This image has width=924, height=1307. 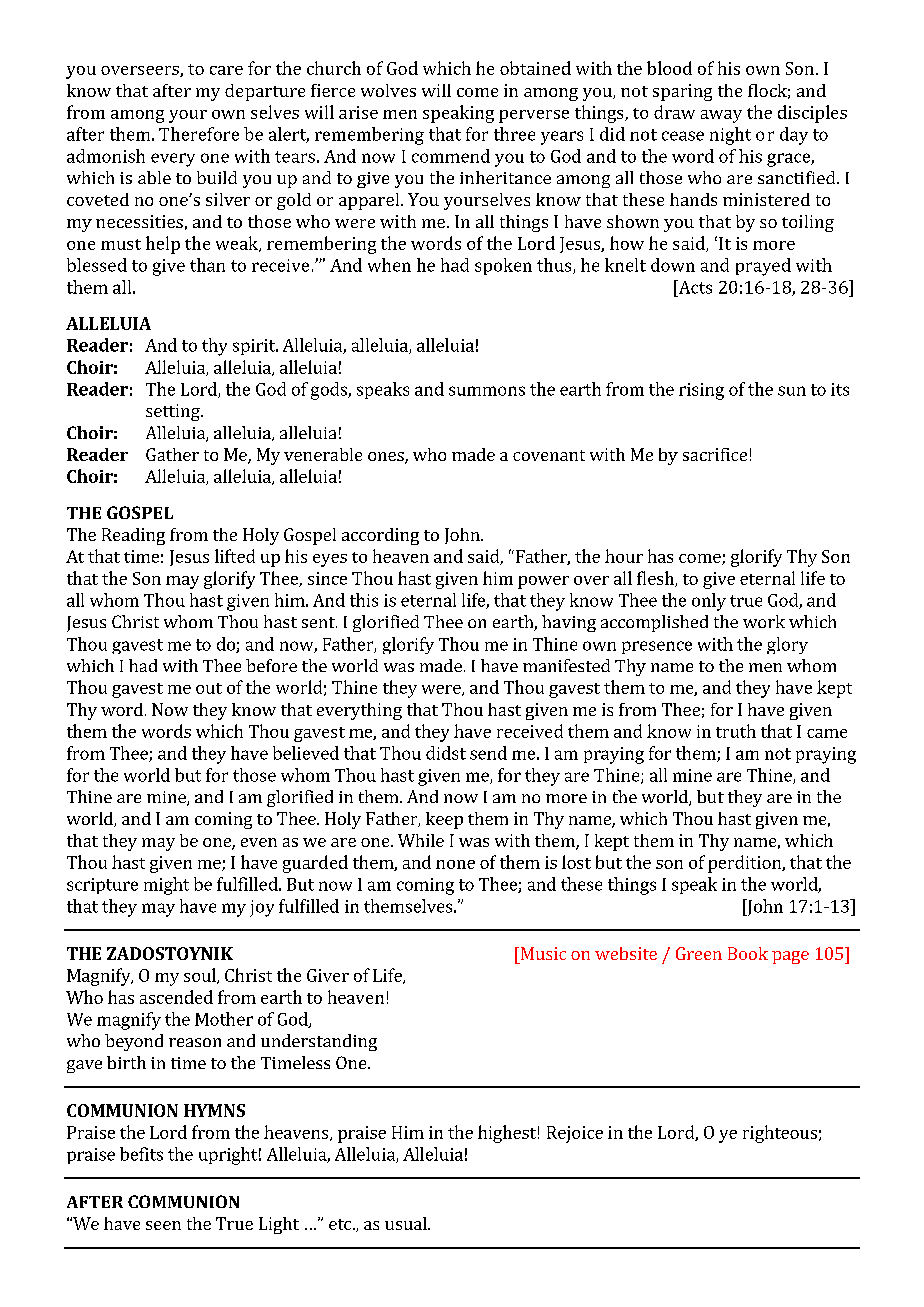 I want to click on out, so click(x=209, y=688).
